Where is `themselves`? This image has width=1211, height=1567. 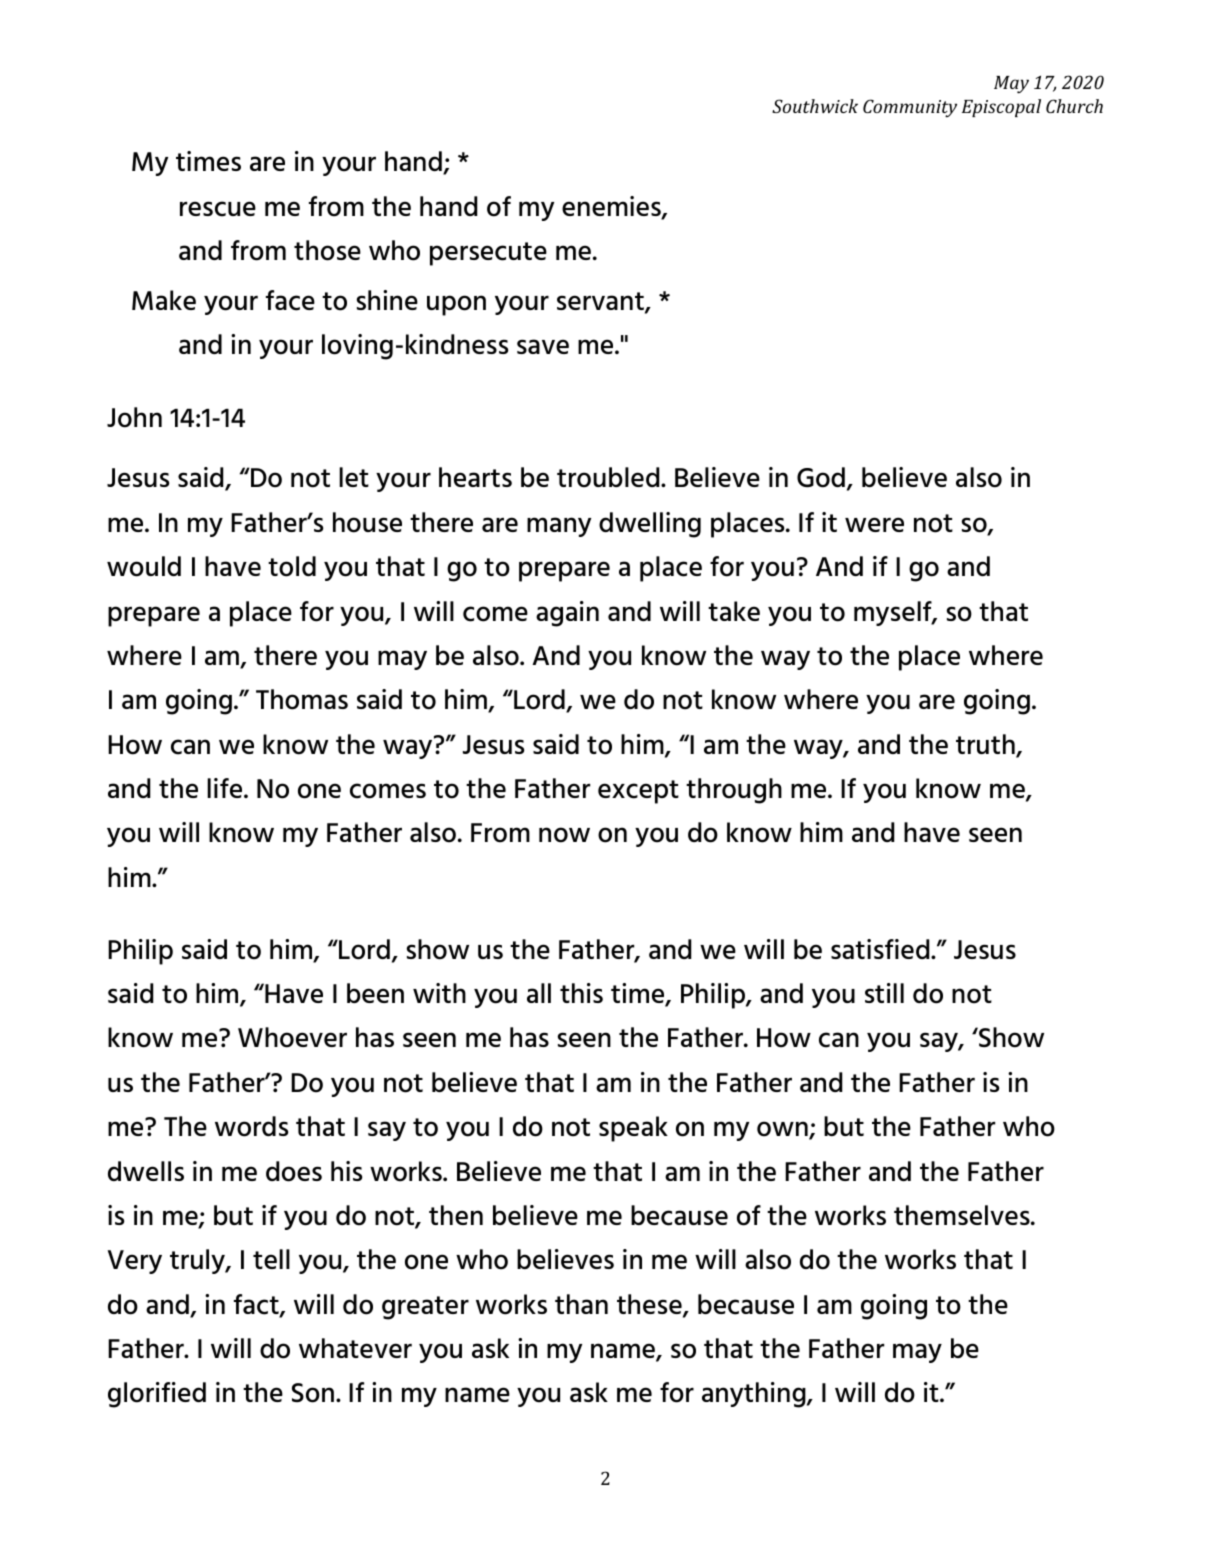 themselves is located at coordinates (963, 1215).
